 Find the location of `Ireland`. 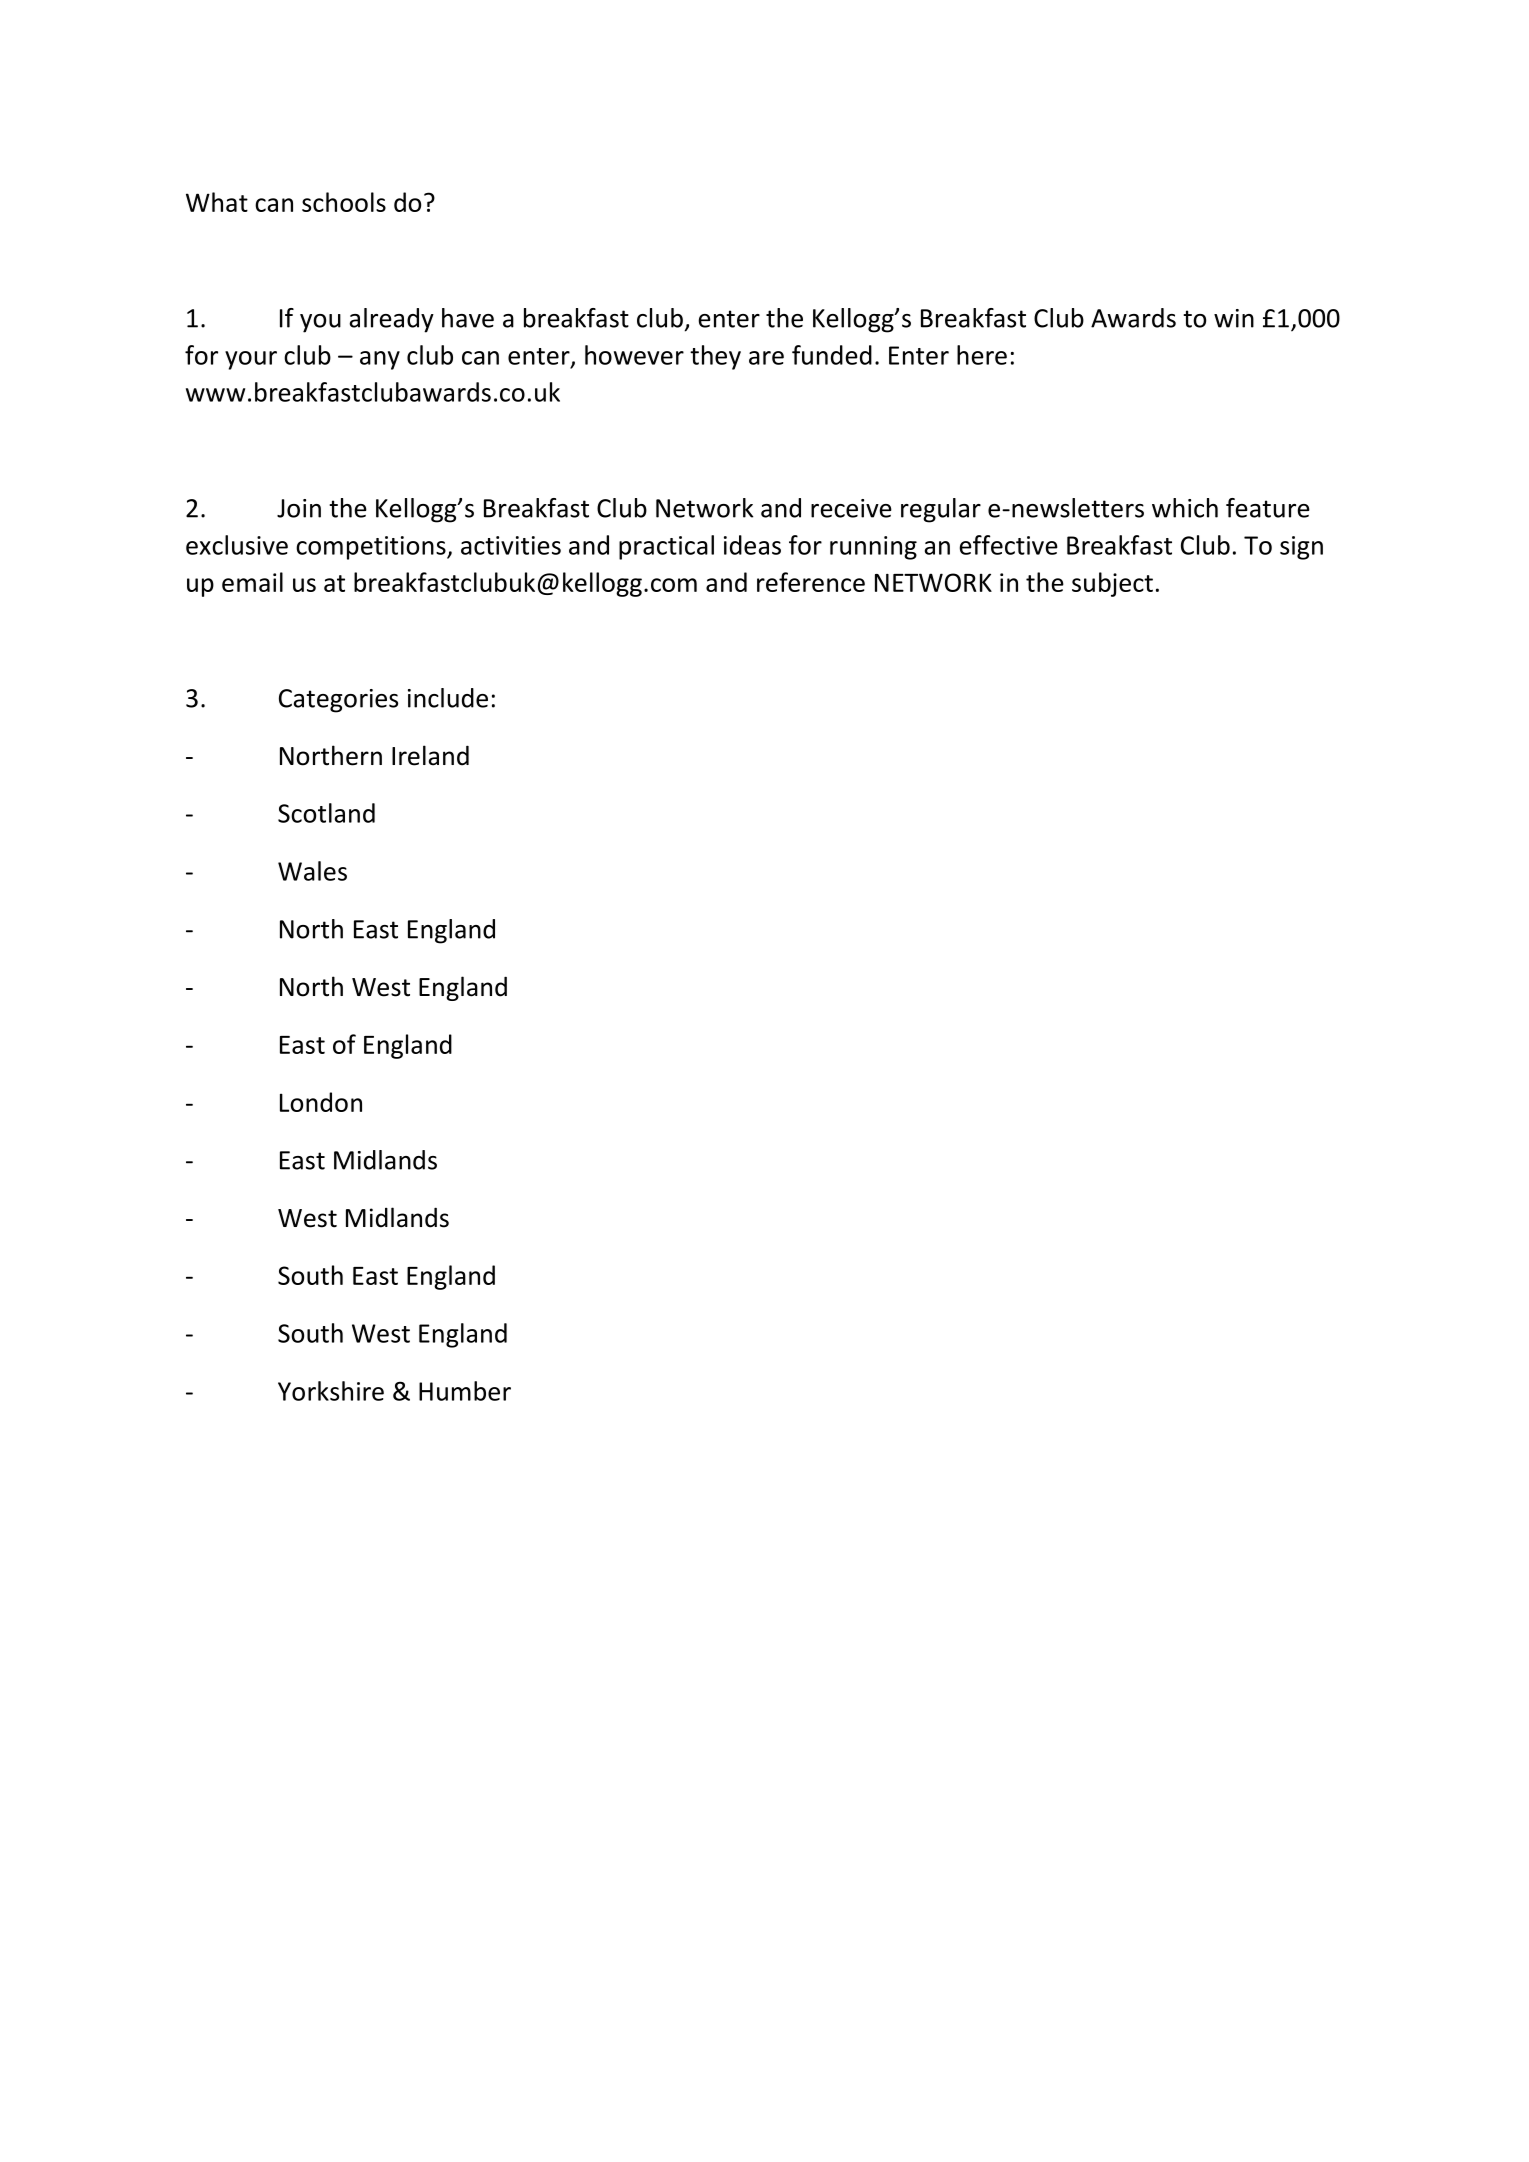

Ireland is located at coordinates (430, 755).
